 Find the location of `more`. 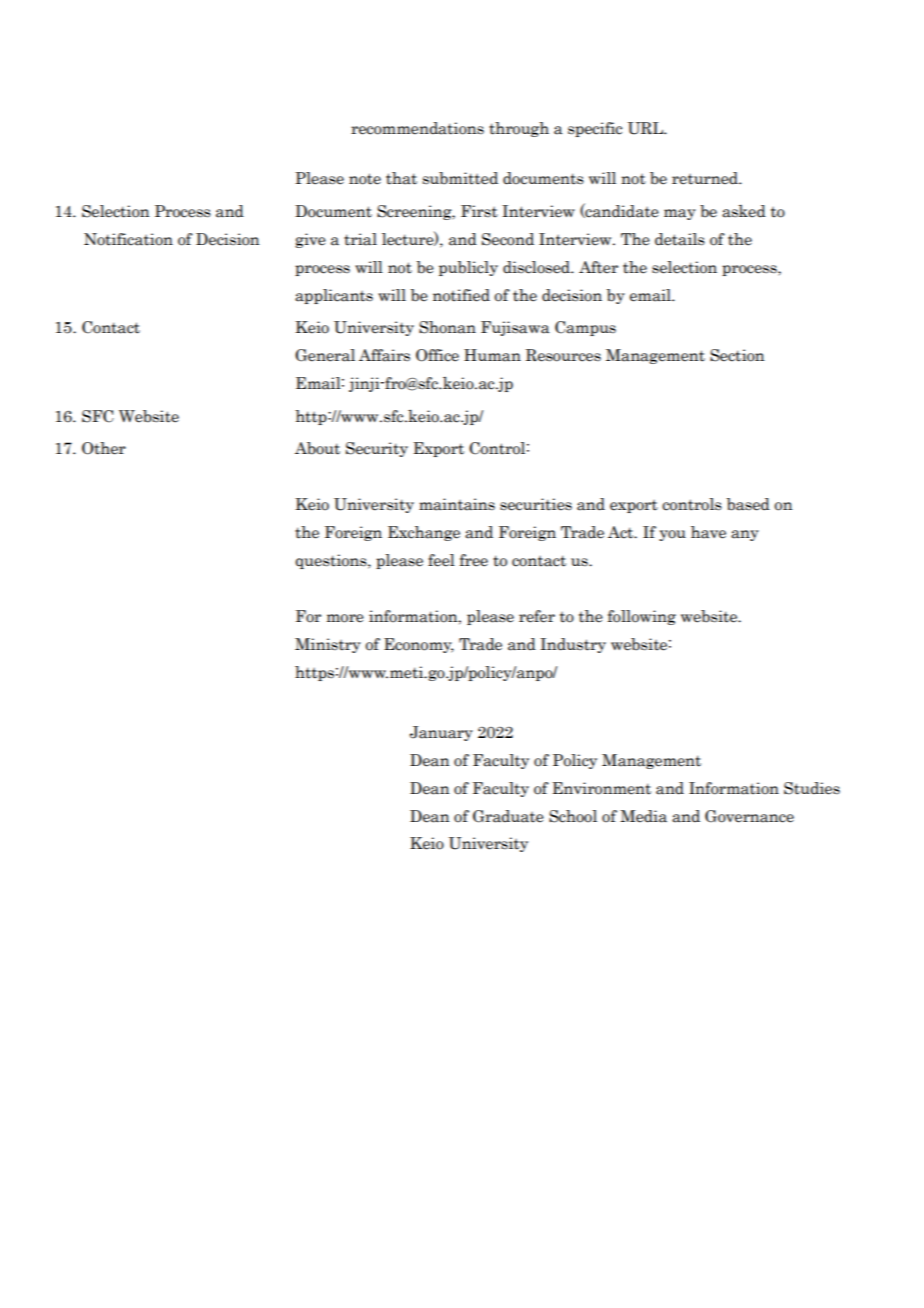

more is located at coordinates (345, 618).
